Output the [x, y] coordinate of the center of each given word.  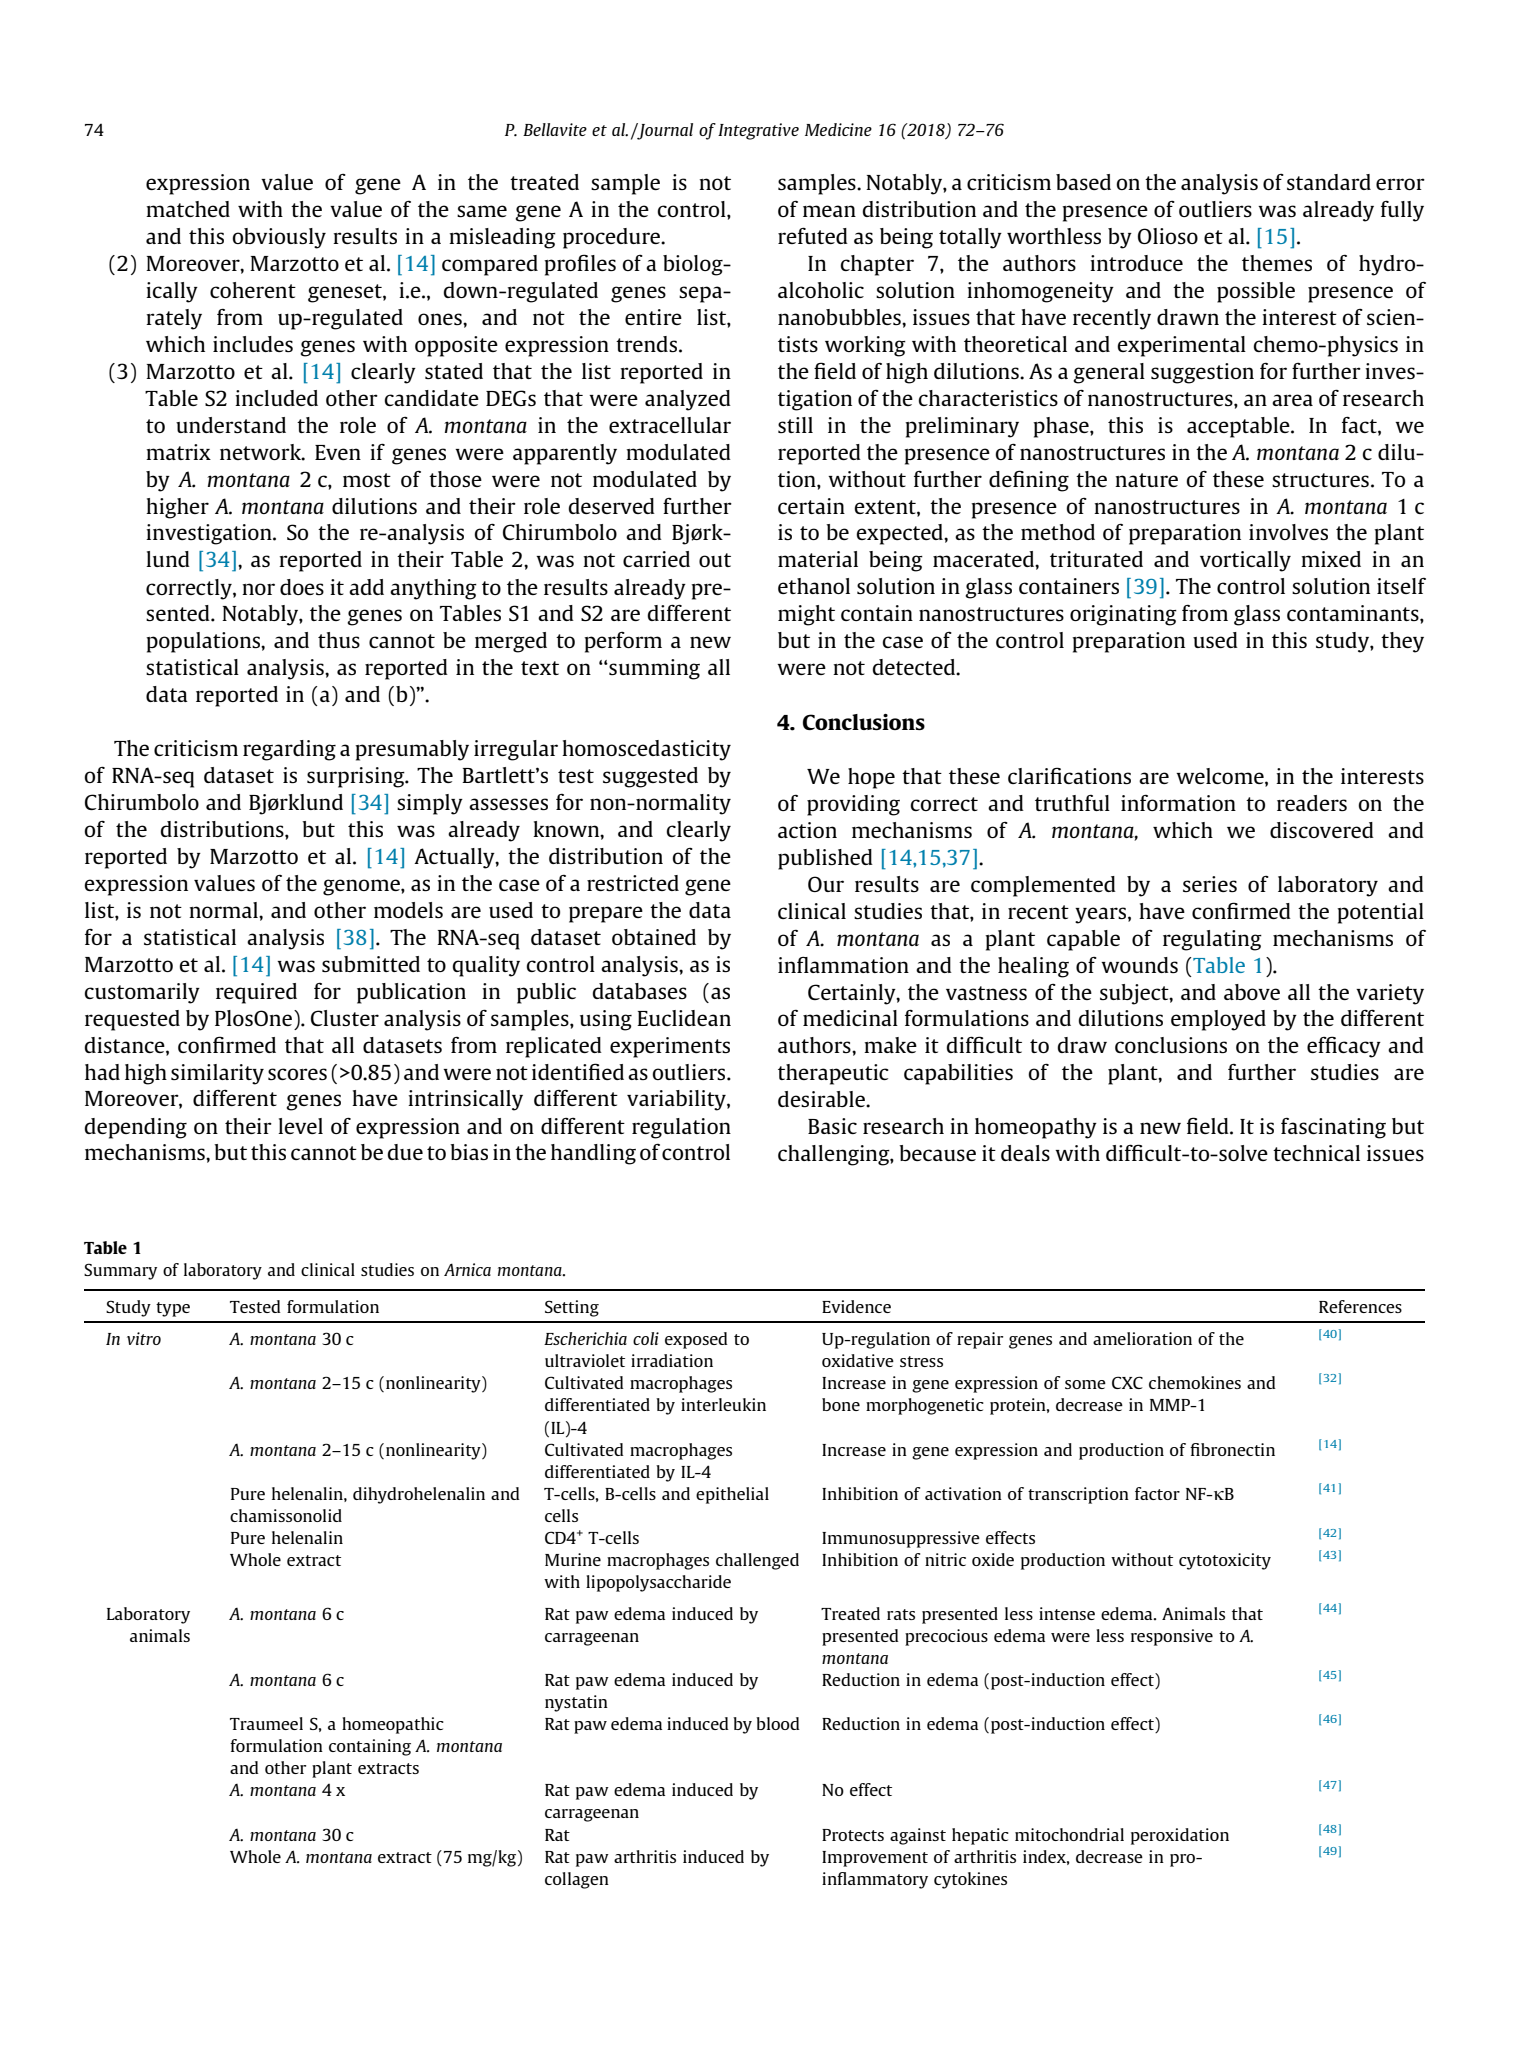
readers [1312, 803]
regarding [289, 750]
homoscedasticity [646, 750]
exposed [696, 1340]
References [1360, 1306]
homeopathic [393, 1725]
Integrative [758, 131]
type [173, 1309]
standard [1329, 182]
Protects [853, 1835]
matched [188, 209]
